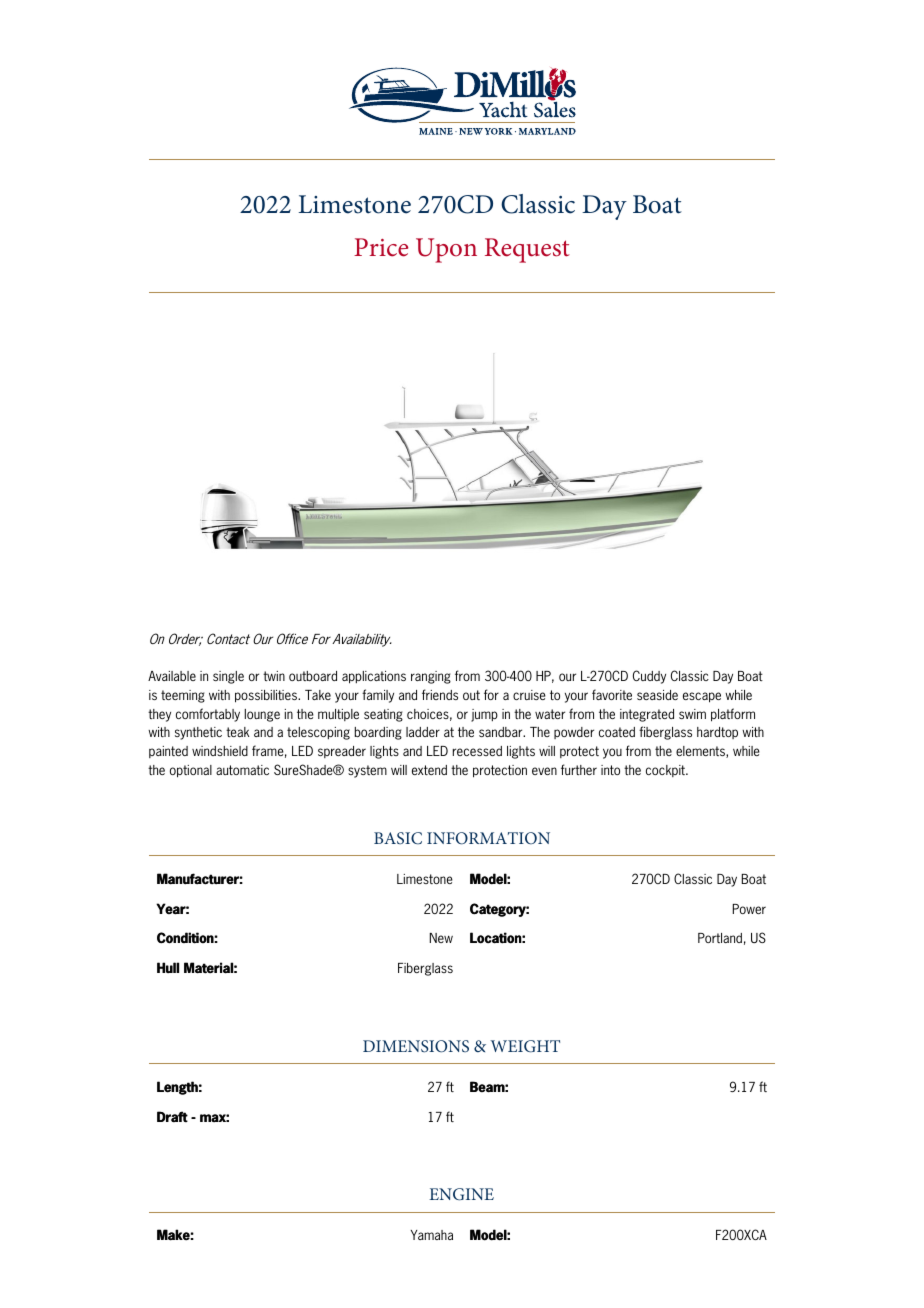 The image size is (924, 1308). I want to click on ENGINE, so click(461, 1194).
